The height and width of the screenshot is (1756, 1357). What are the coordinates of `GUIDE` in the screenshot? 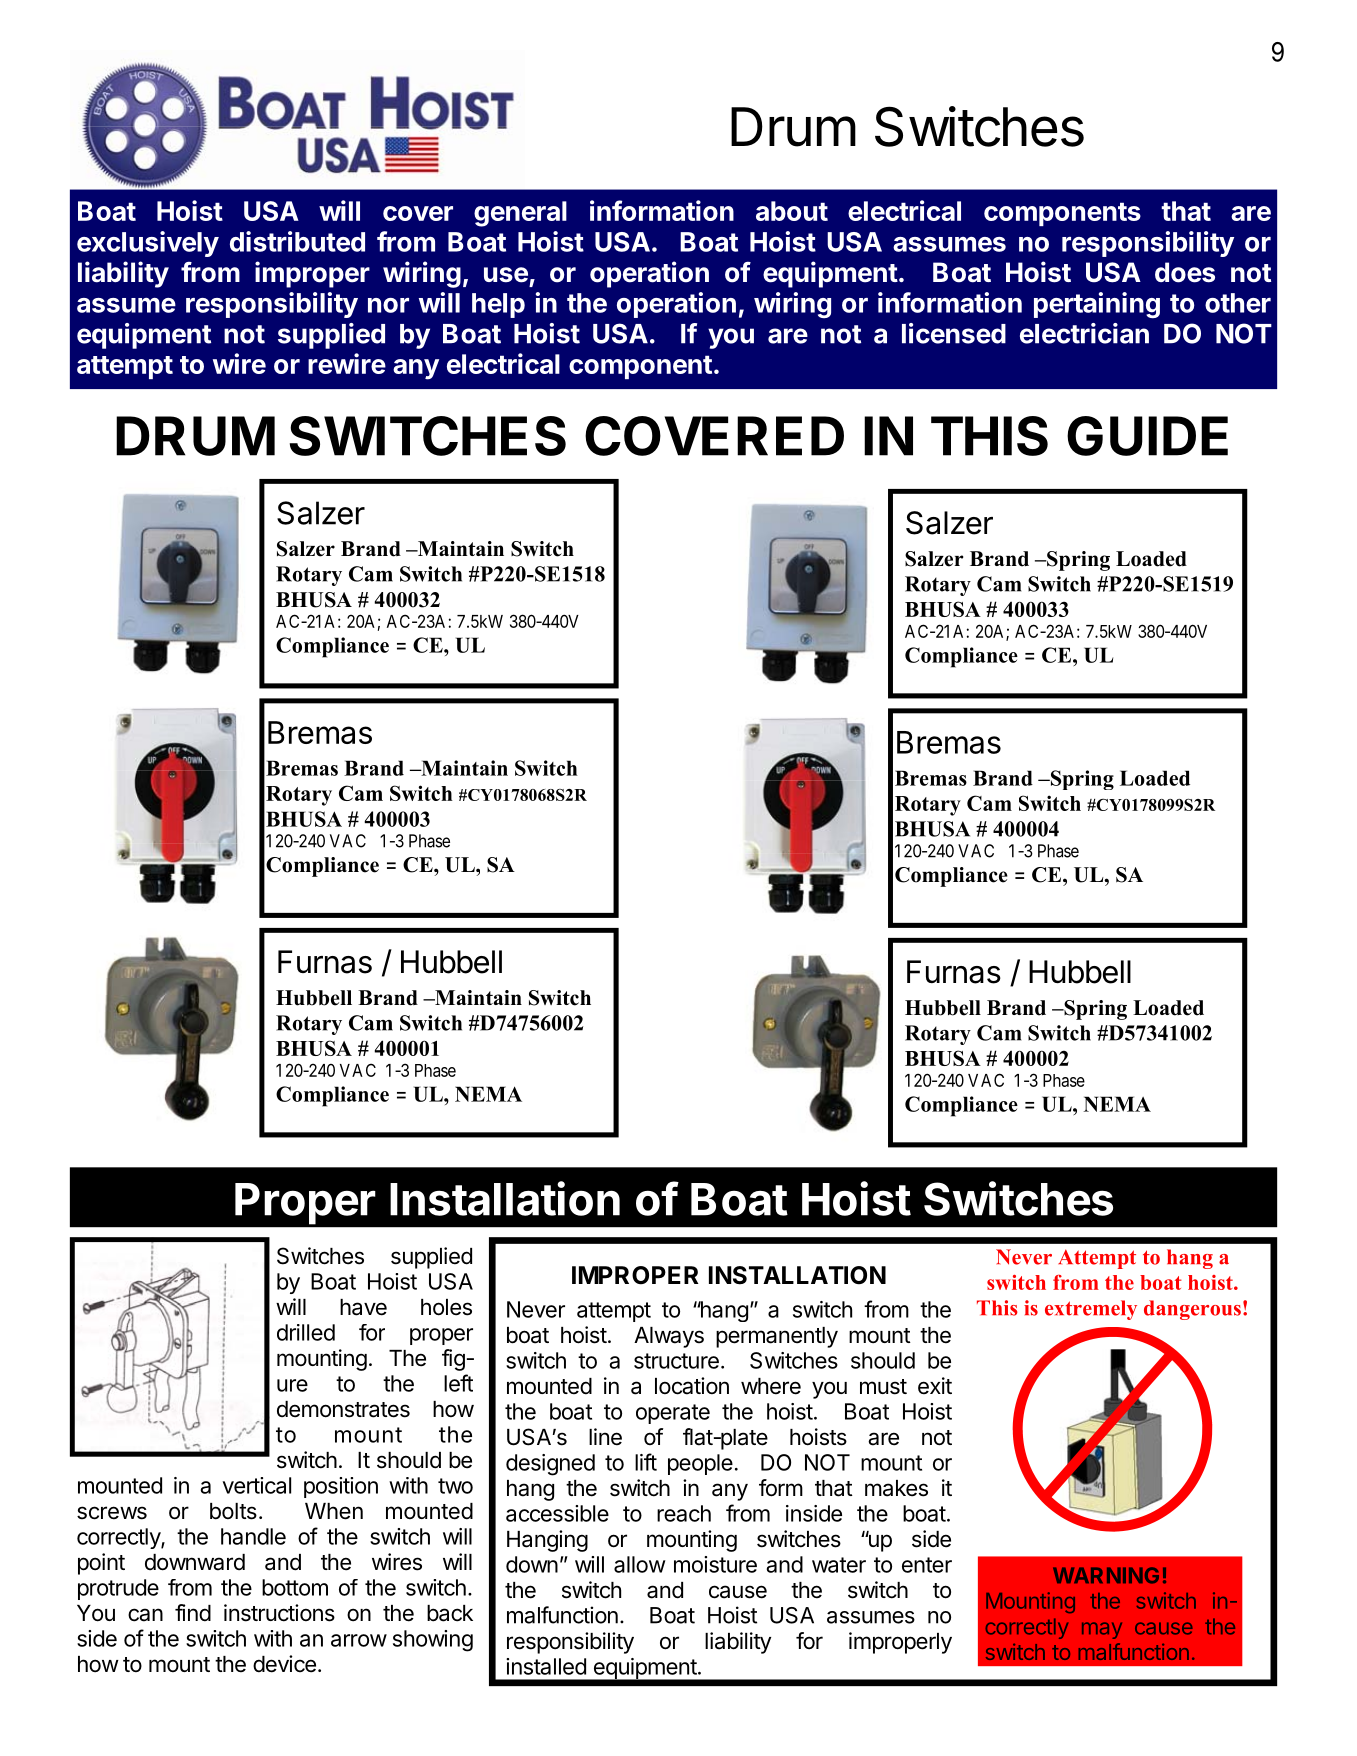 It's located at (1147, 436).
